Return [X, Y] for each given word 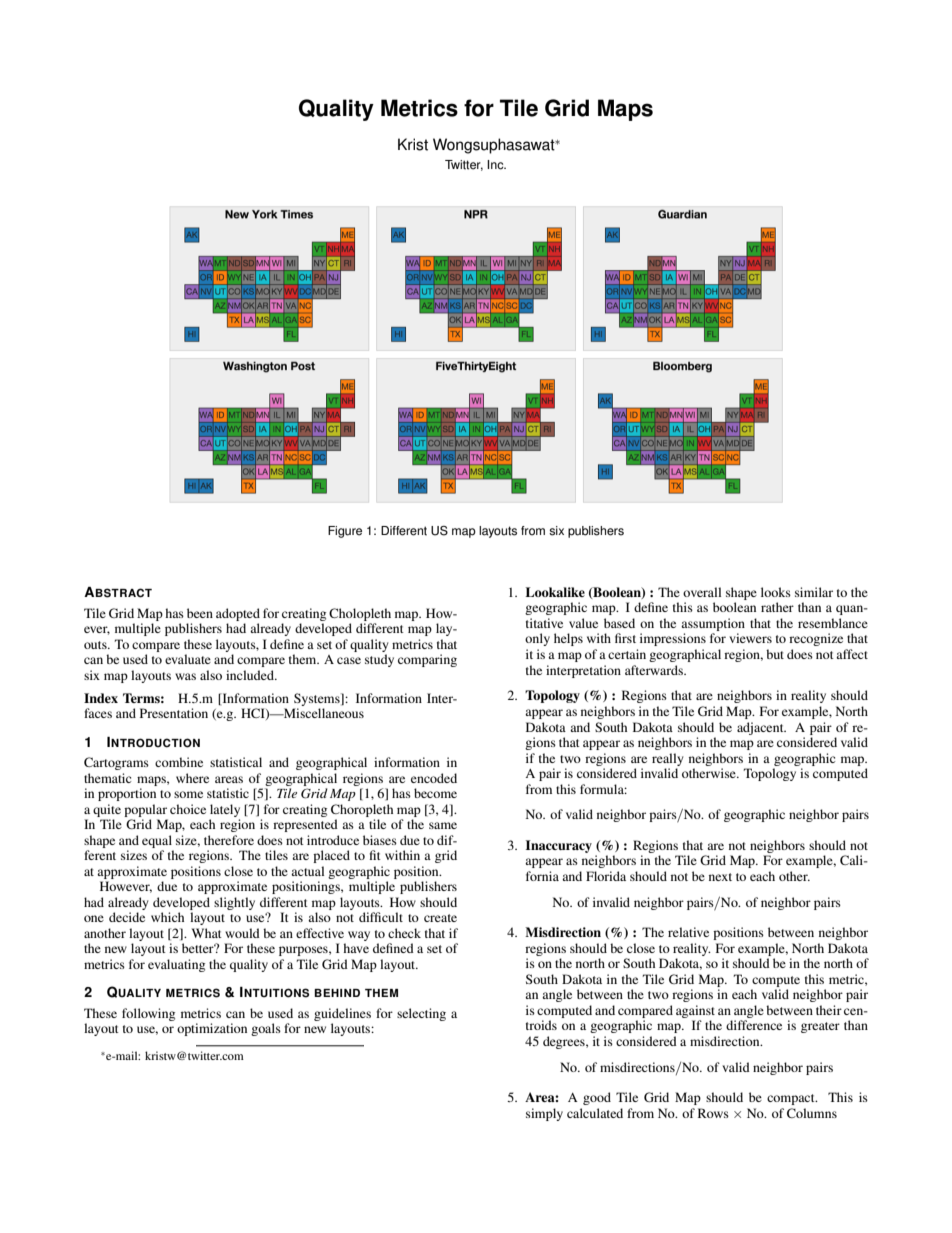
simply [544, 1114]
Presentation [174, 713]
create [440, 918]
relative [688, 932]
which [167, 917]
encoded [434, 778]
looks [776, 592]
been [200, 613]
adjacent [761, 728]
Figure [345, 532]
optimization [212, 1029]
